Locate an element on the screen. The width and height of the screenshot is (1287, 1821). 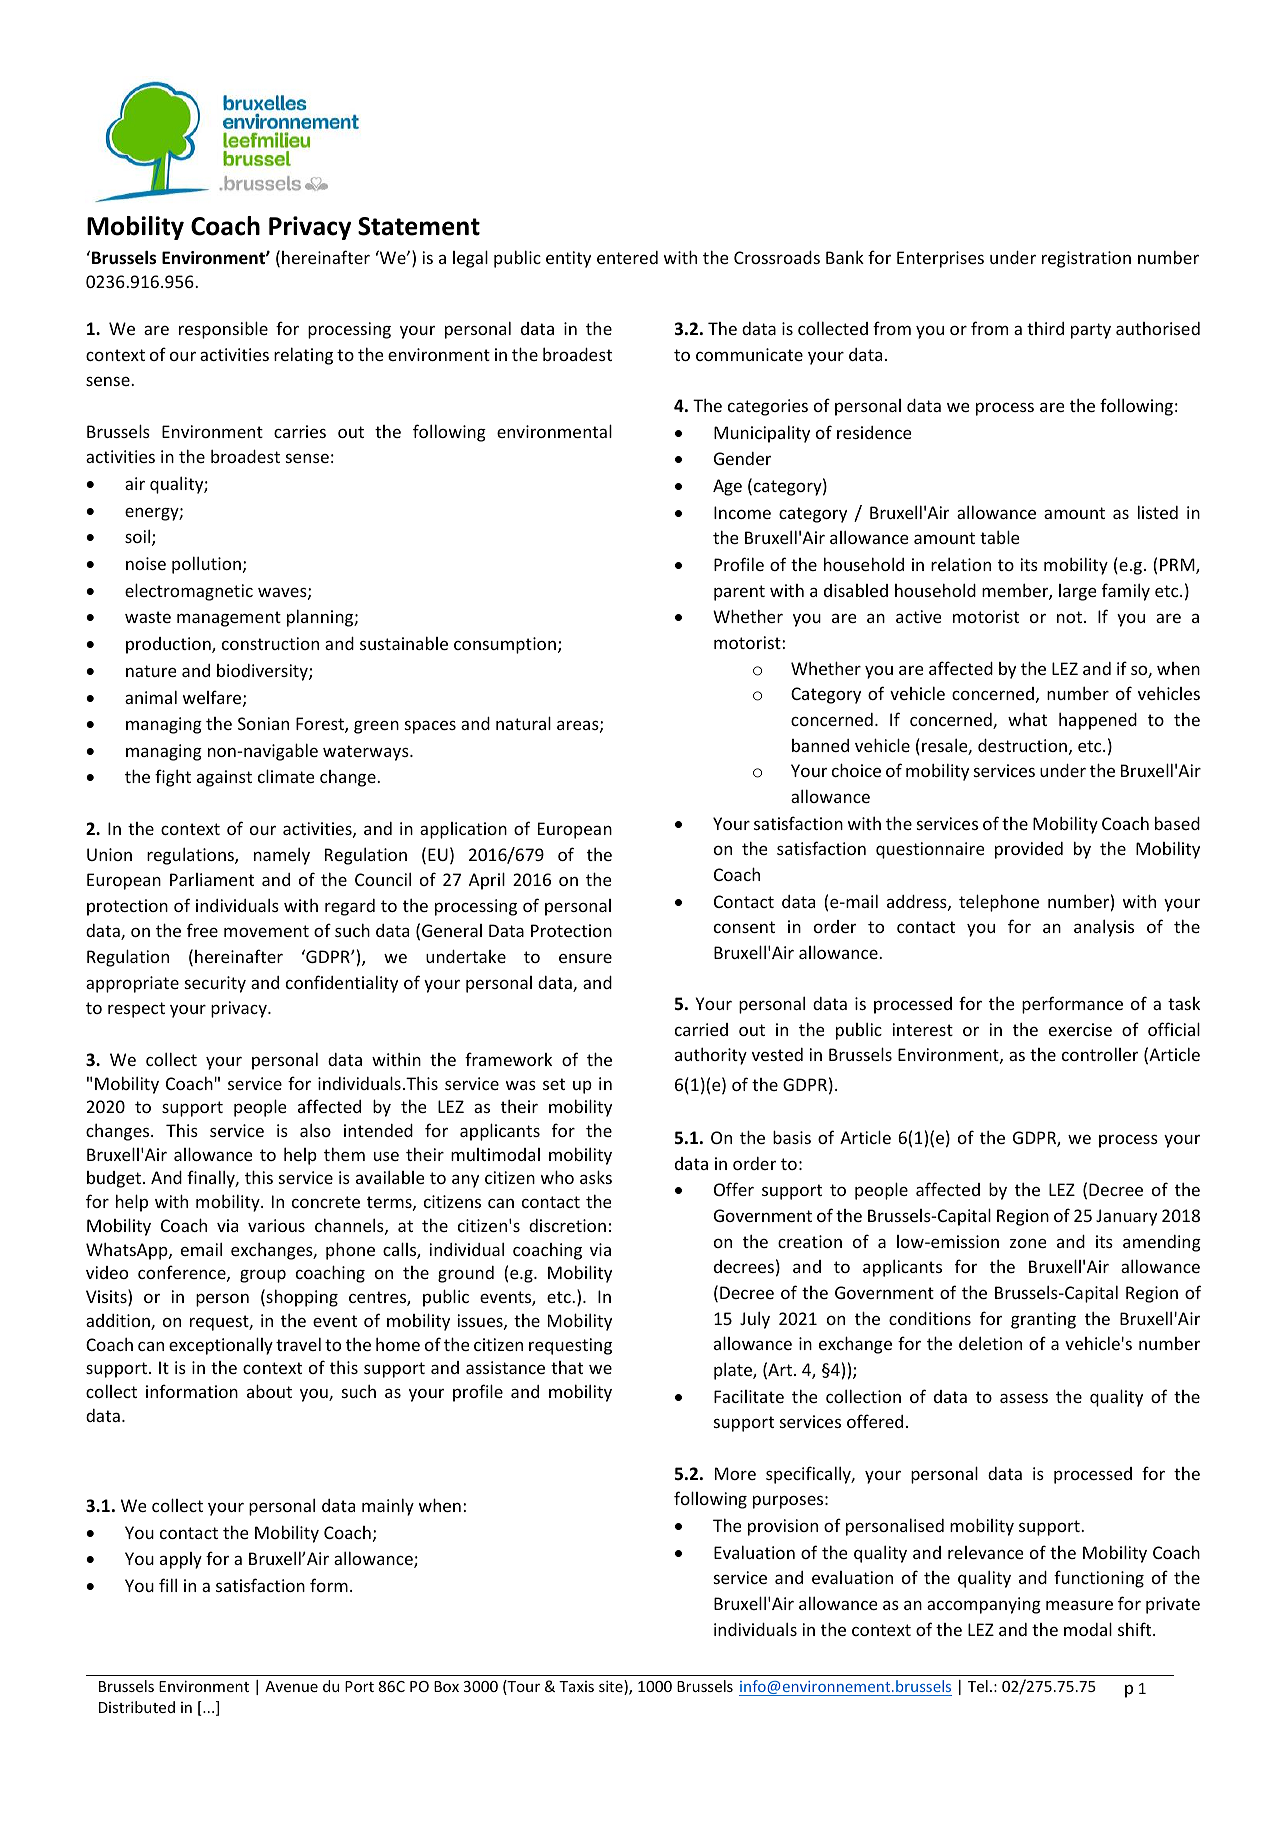
asks is located at coordinates (596, 1177).
